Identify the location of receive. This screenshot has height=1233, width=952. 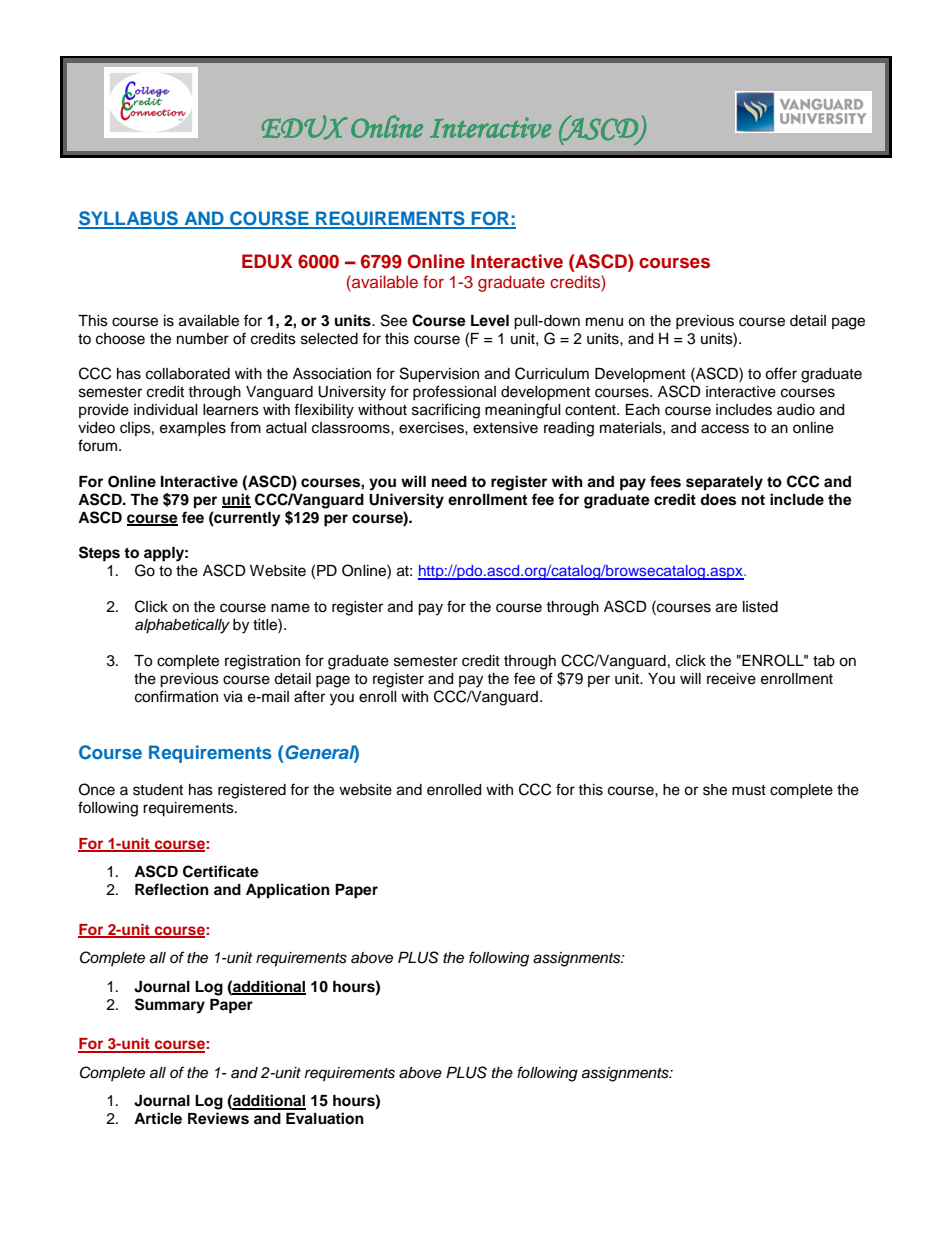
(731, 679).
